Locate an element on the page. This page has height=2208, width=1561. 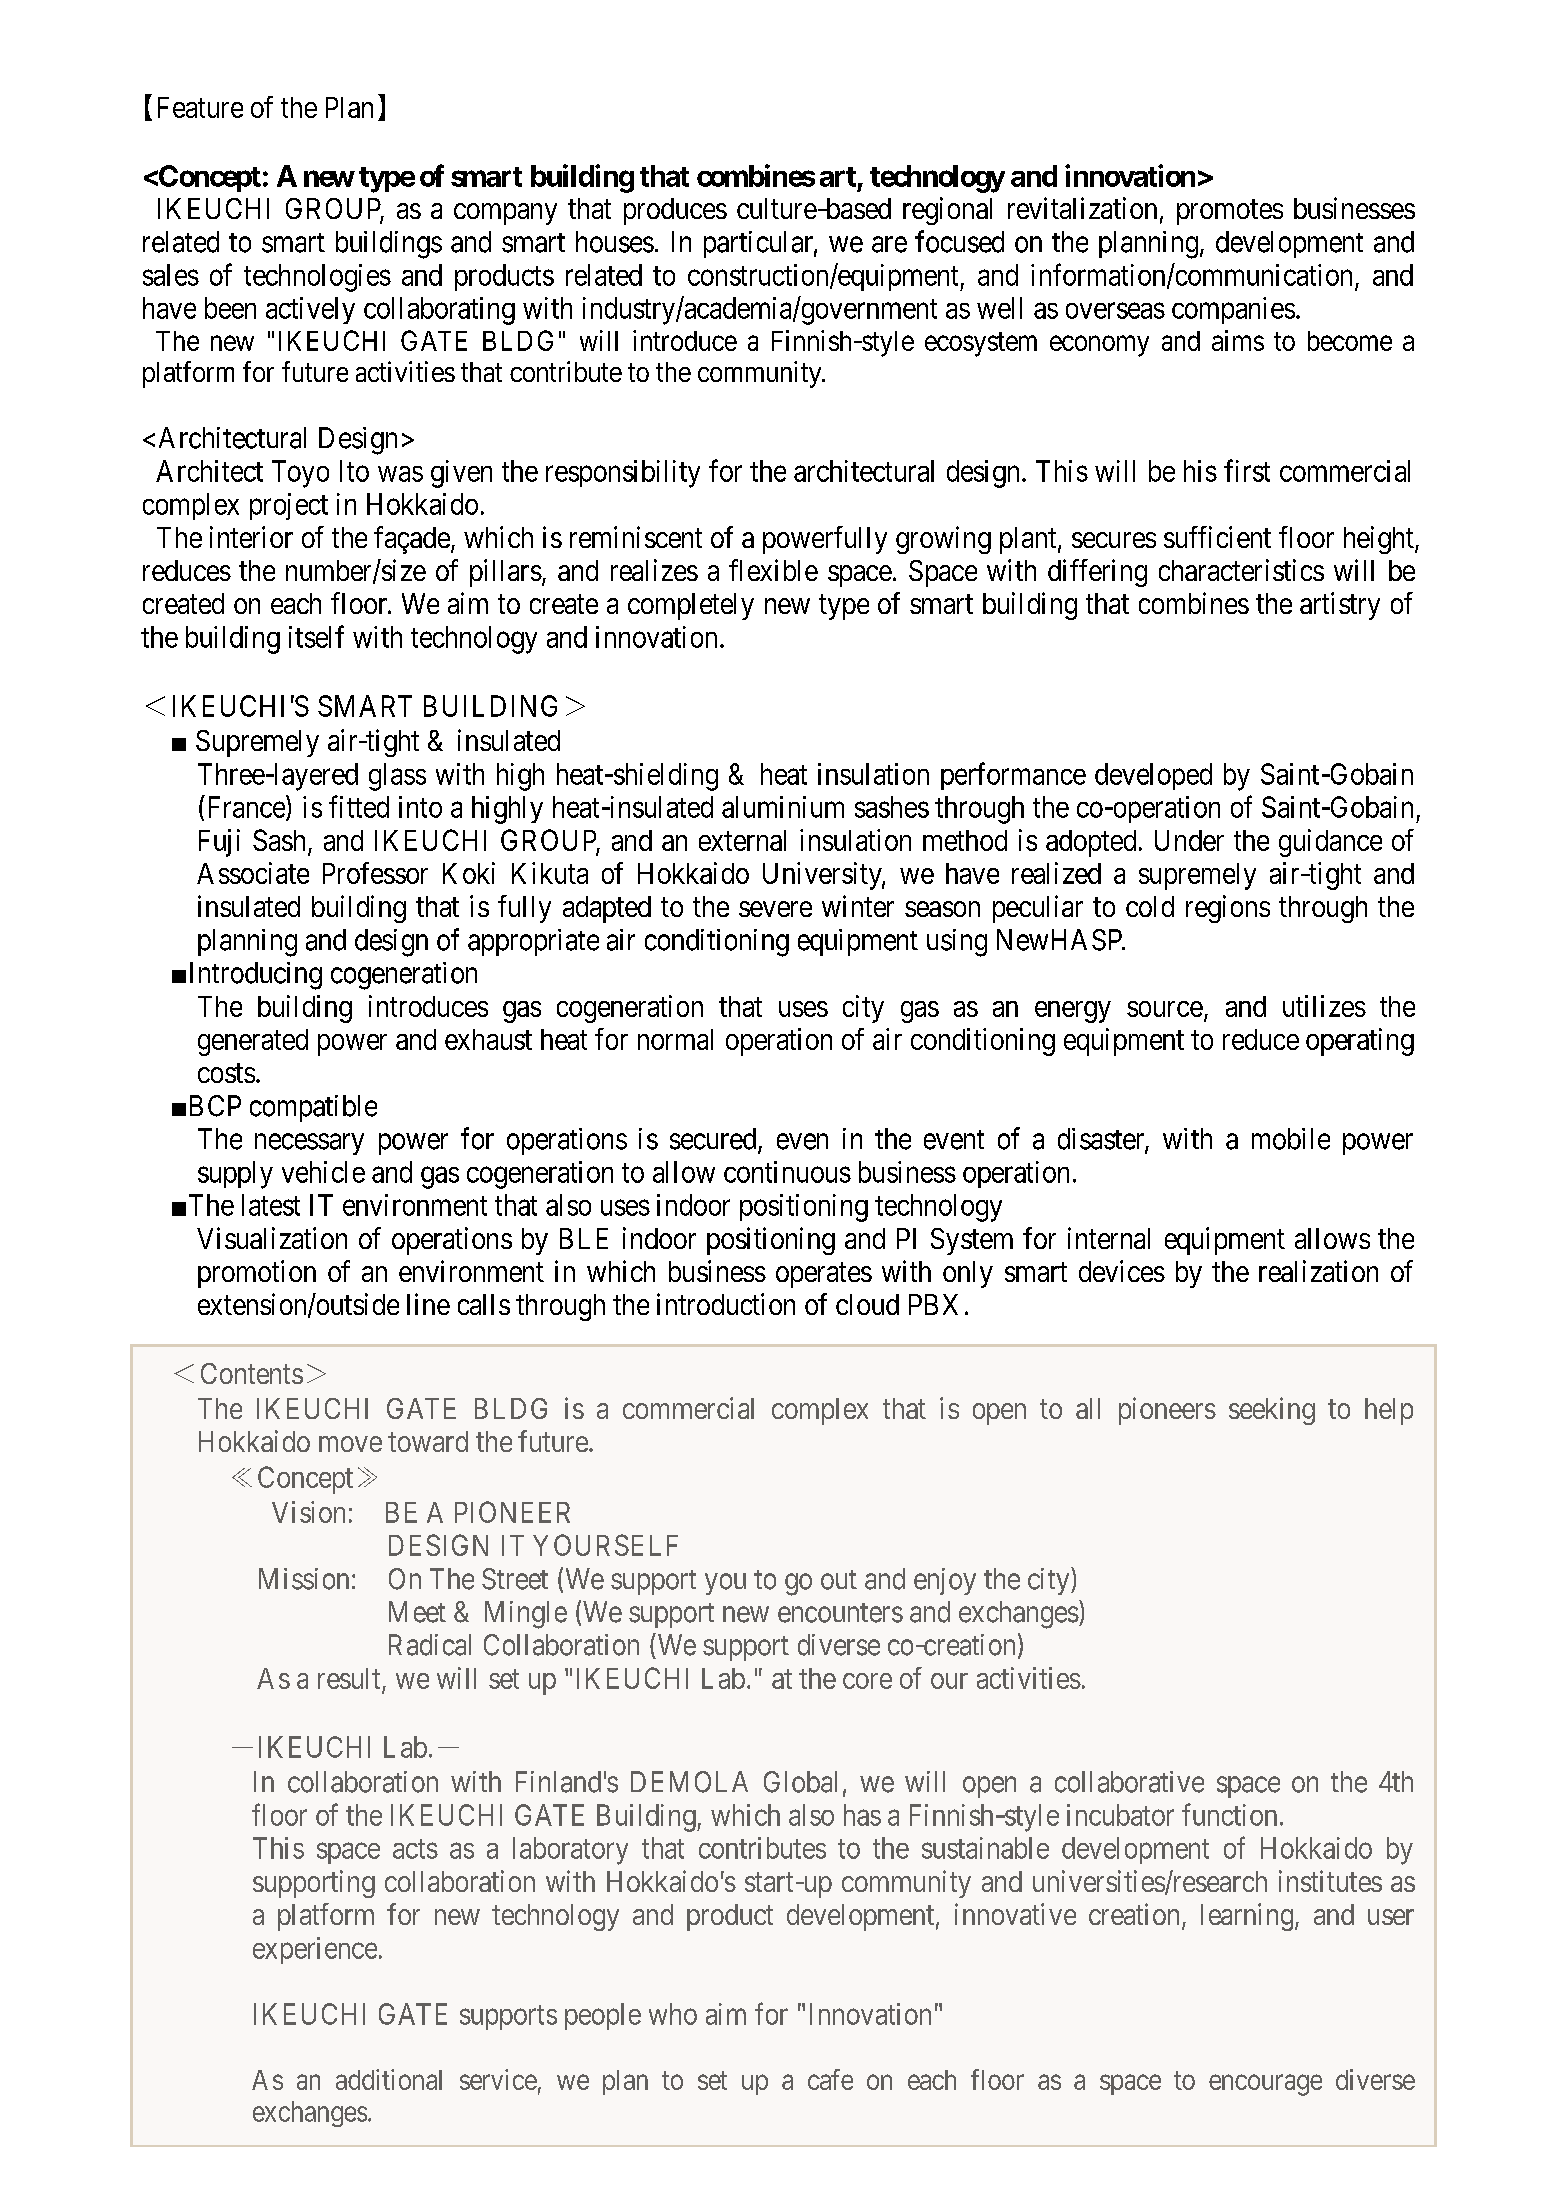
experience is located at coordinates (315, 1950).
